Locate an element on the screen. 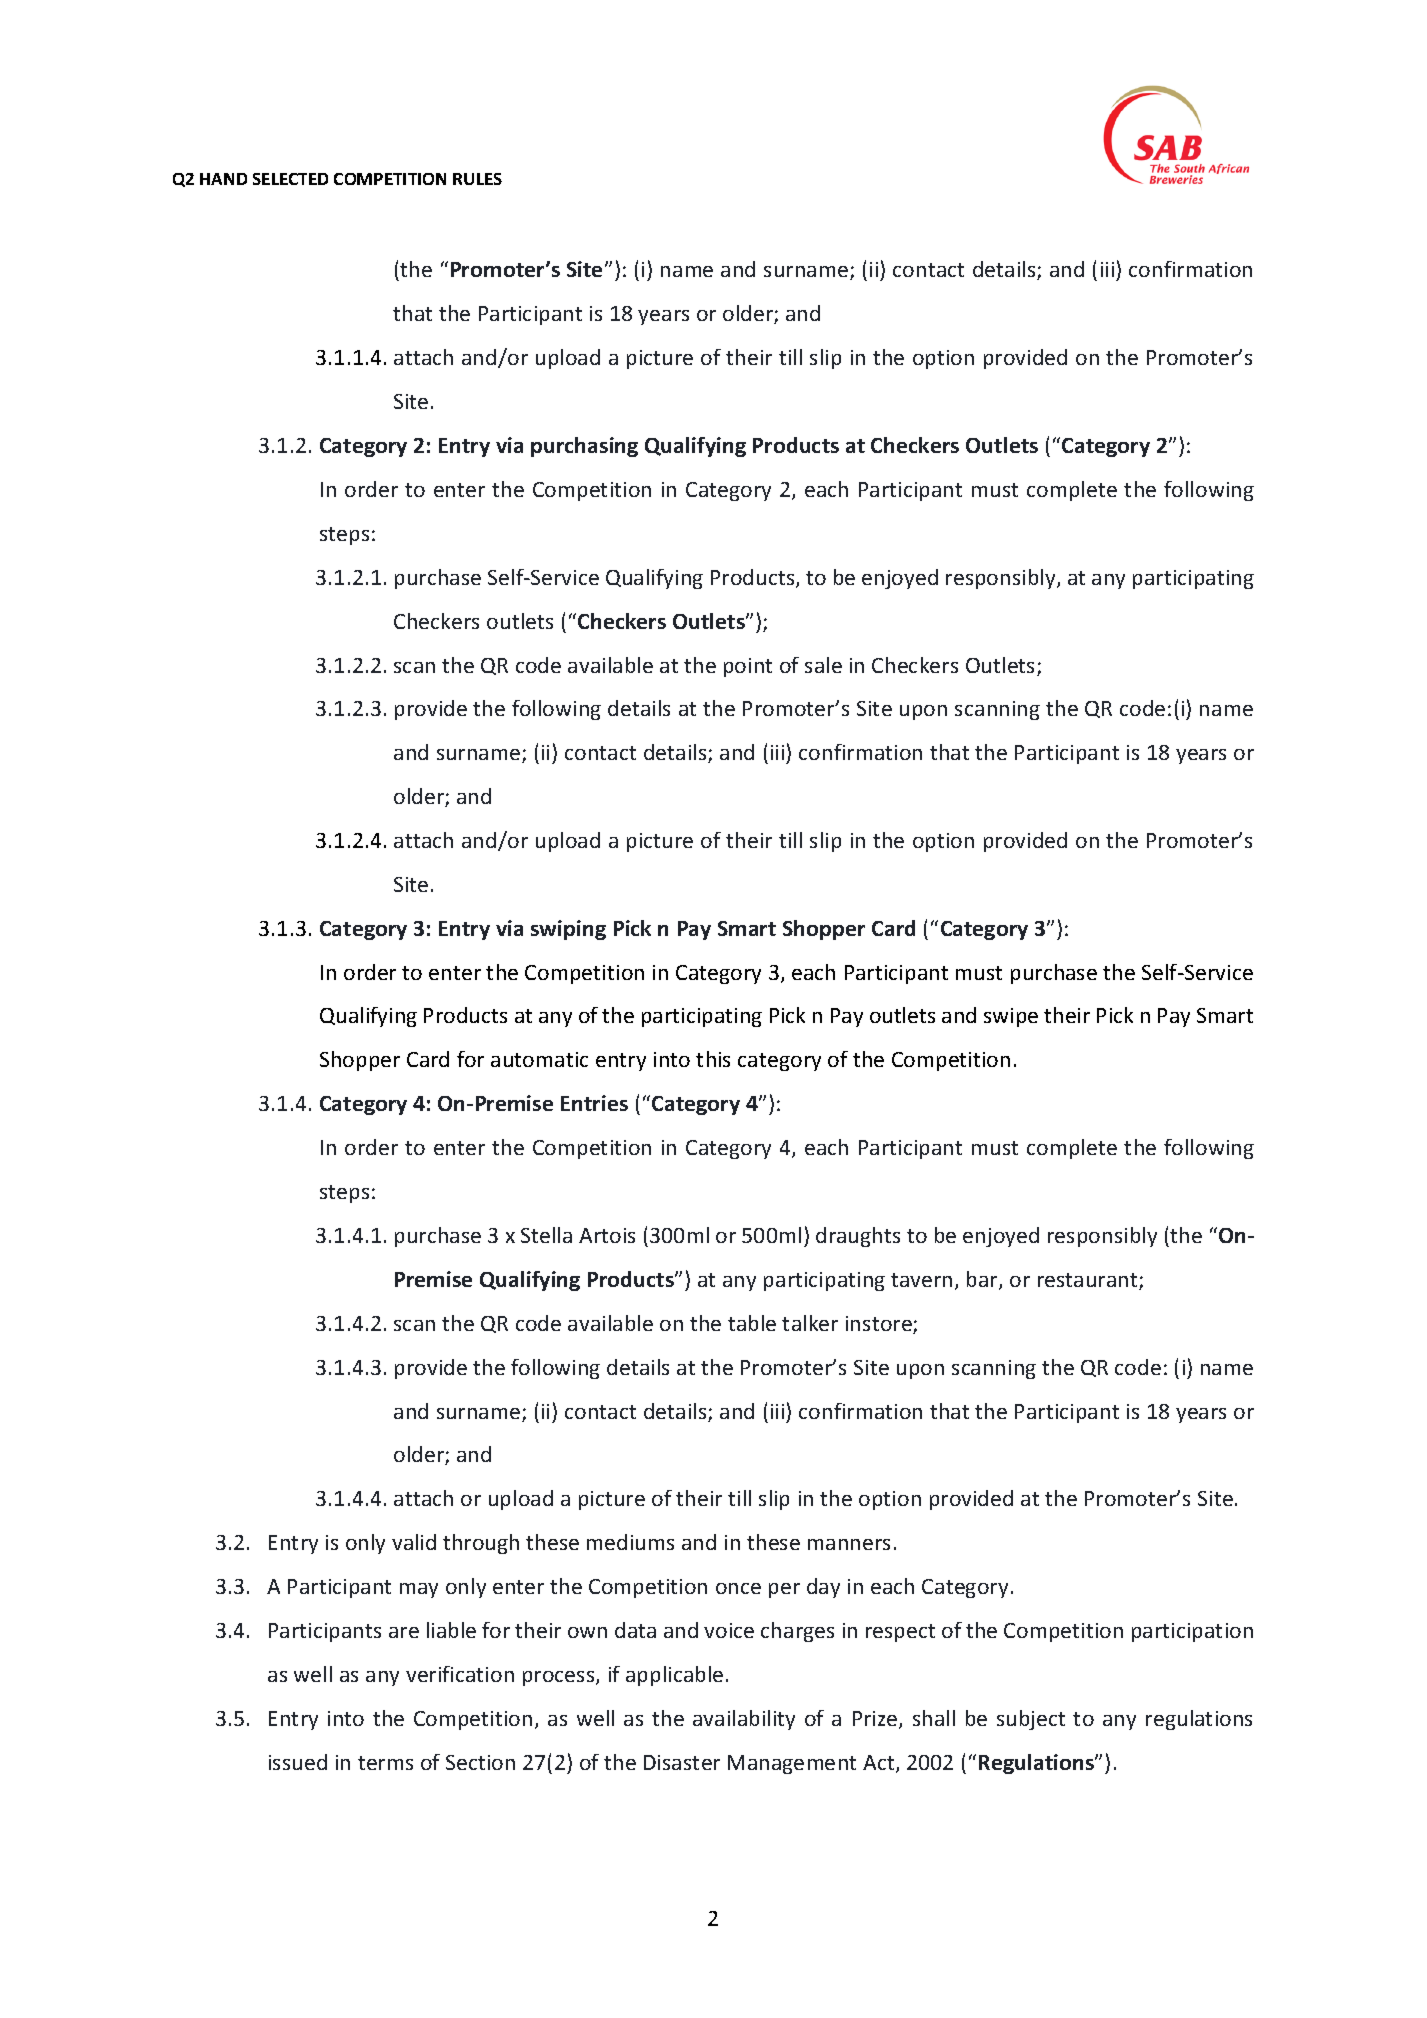  availability is located at coordinates (744, 1720).
